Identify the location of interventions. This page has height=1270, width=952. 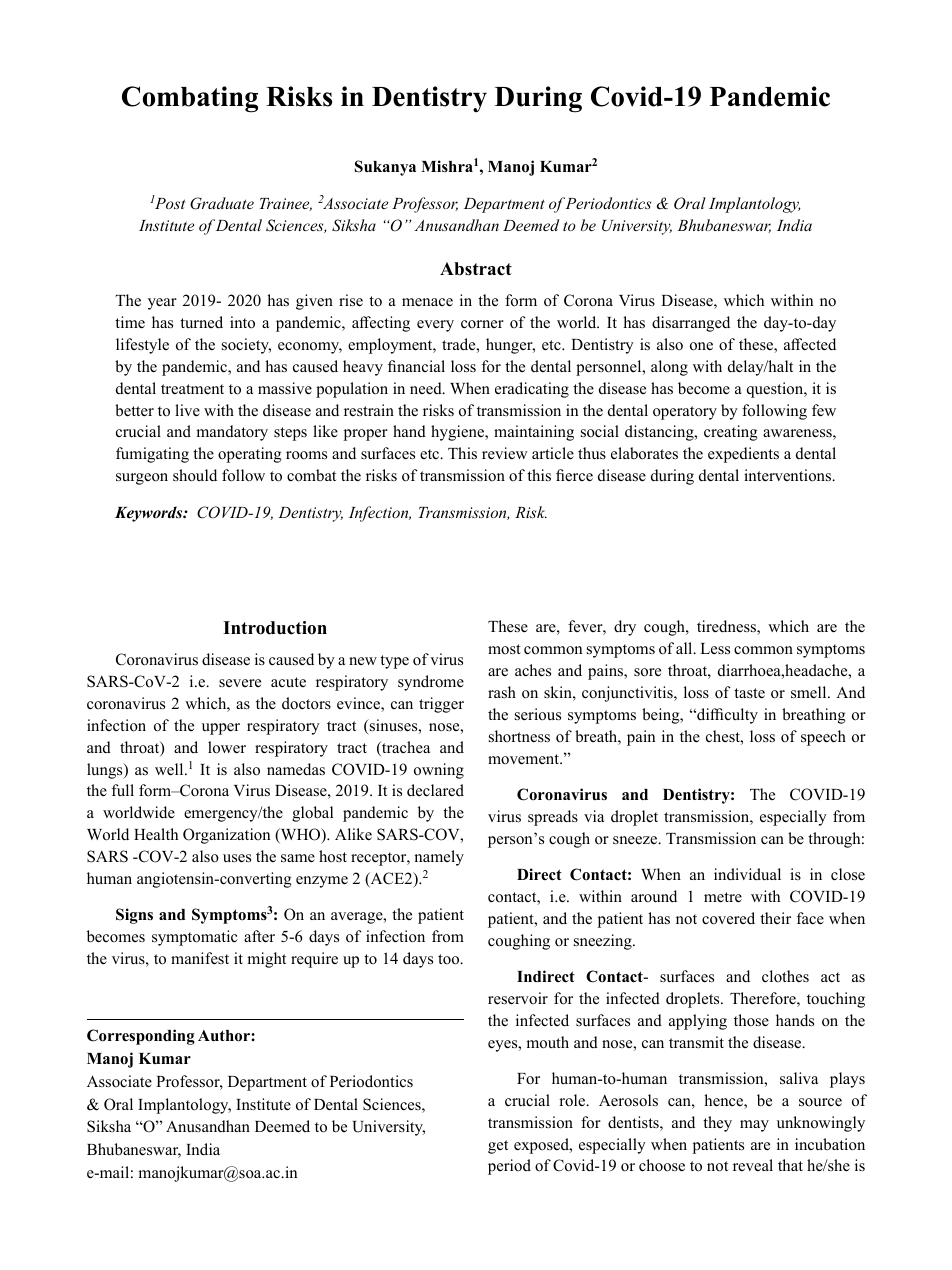
(789, 475).
